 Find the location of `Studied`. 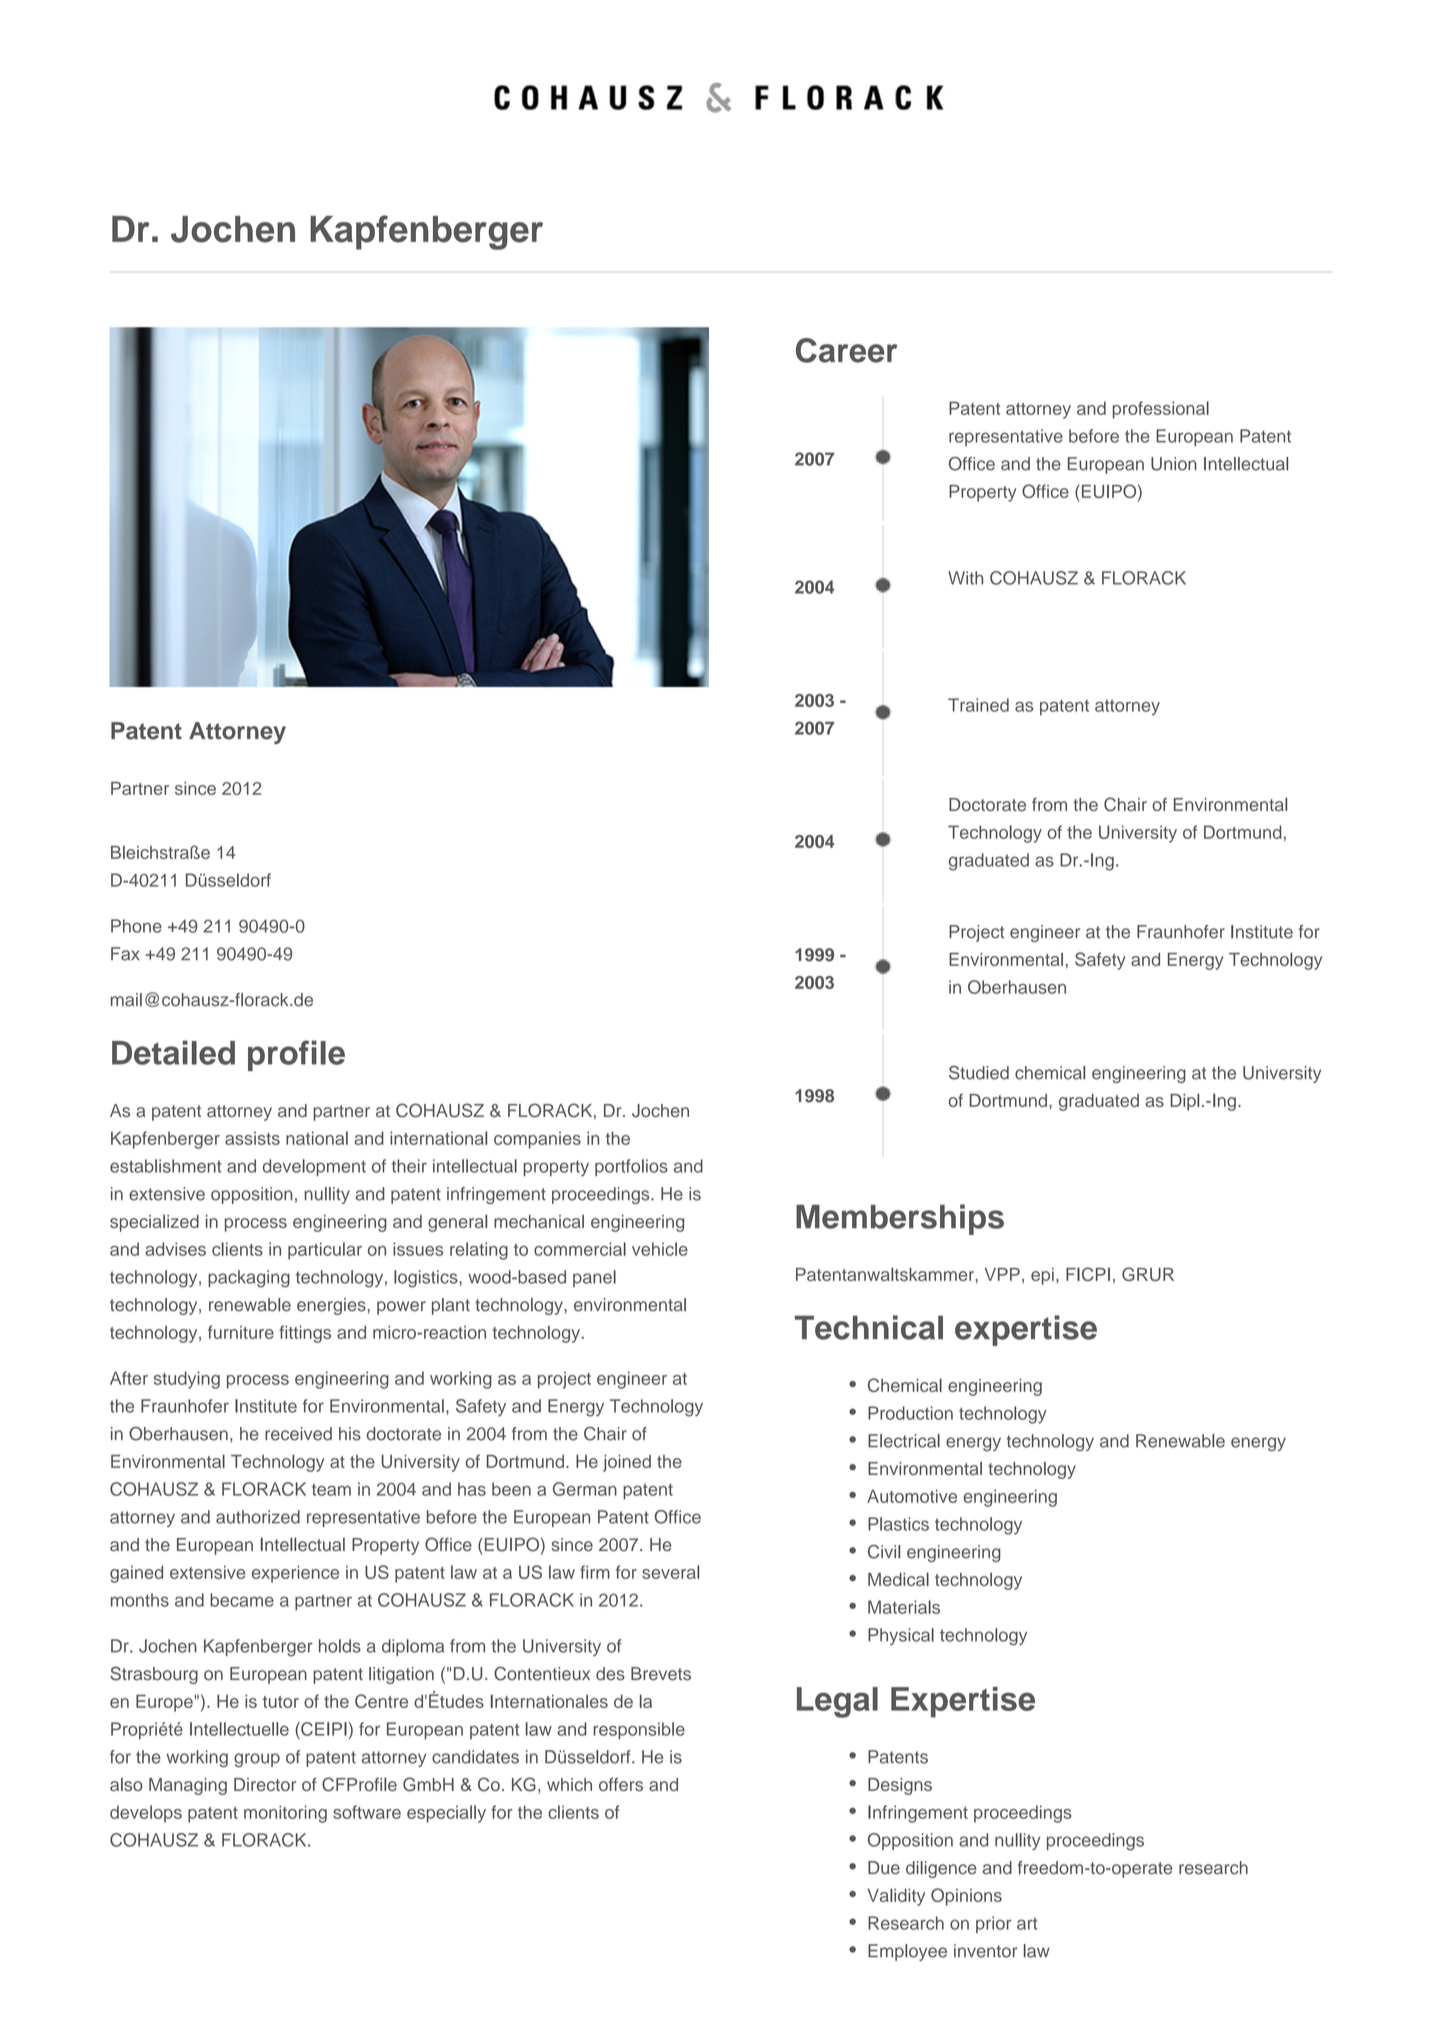

Studied is located at coordinates (979, 1073).
